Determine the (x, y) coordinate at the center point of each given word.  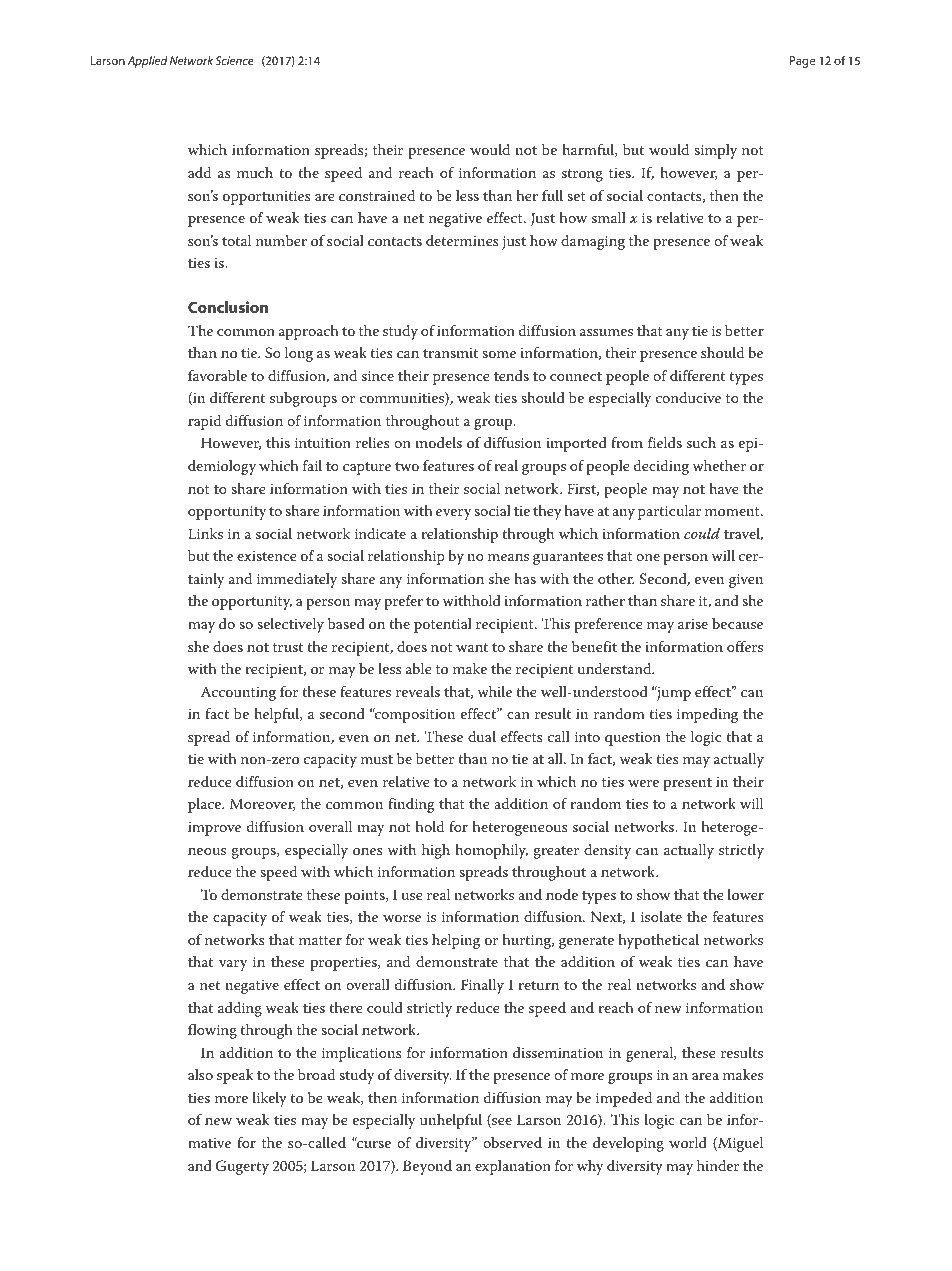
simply (715, 151)
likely (270, 1099)
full (552, 195)
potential (443, 625)
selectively (290, 625)
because (737, 623)
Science (234, 60)
